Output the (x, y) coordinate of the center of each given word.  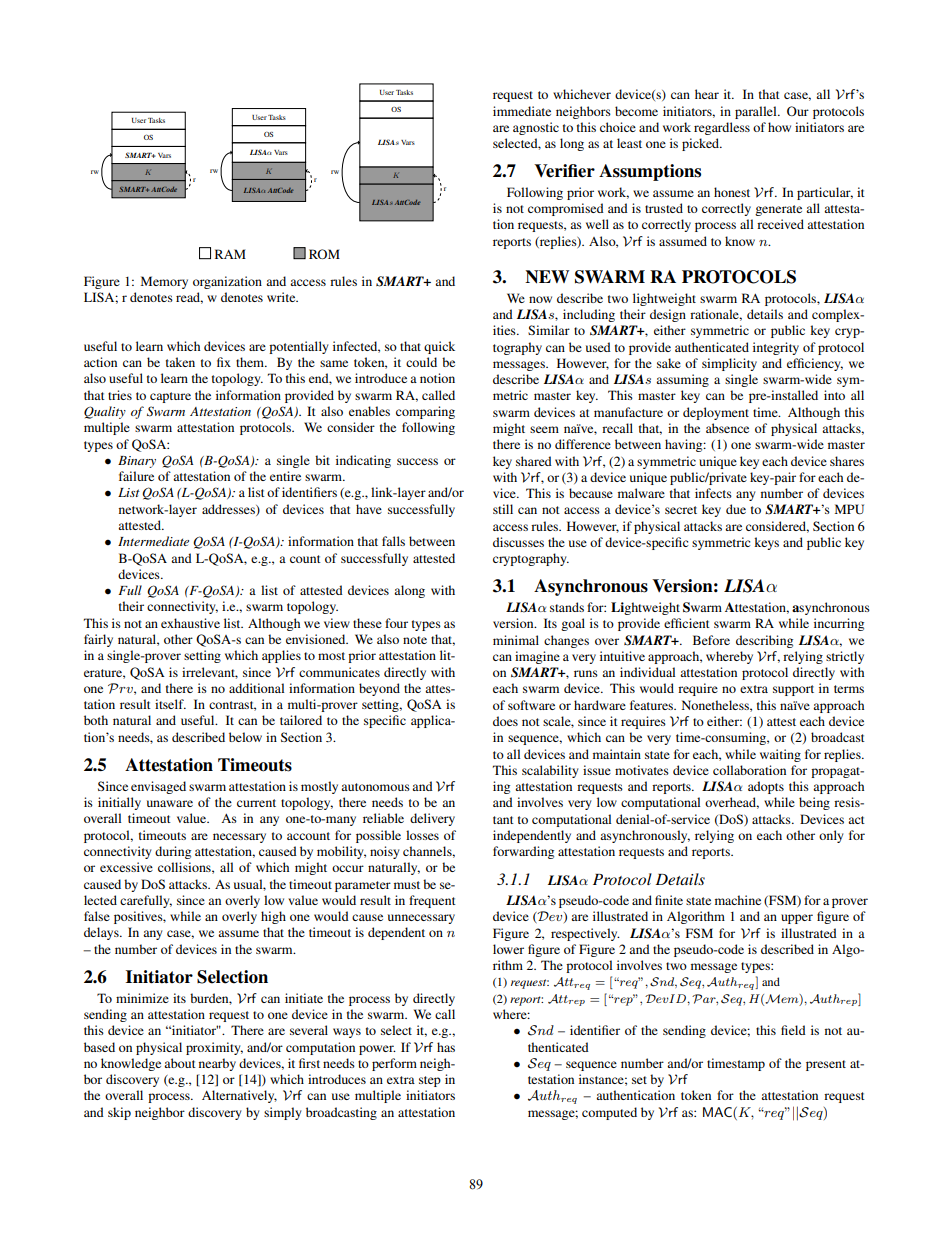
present (826, 1065)
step (430, 1081)
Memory (164, 282)
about (180, 1063)
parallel (757, 112)
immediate (522, 111)
